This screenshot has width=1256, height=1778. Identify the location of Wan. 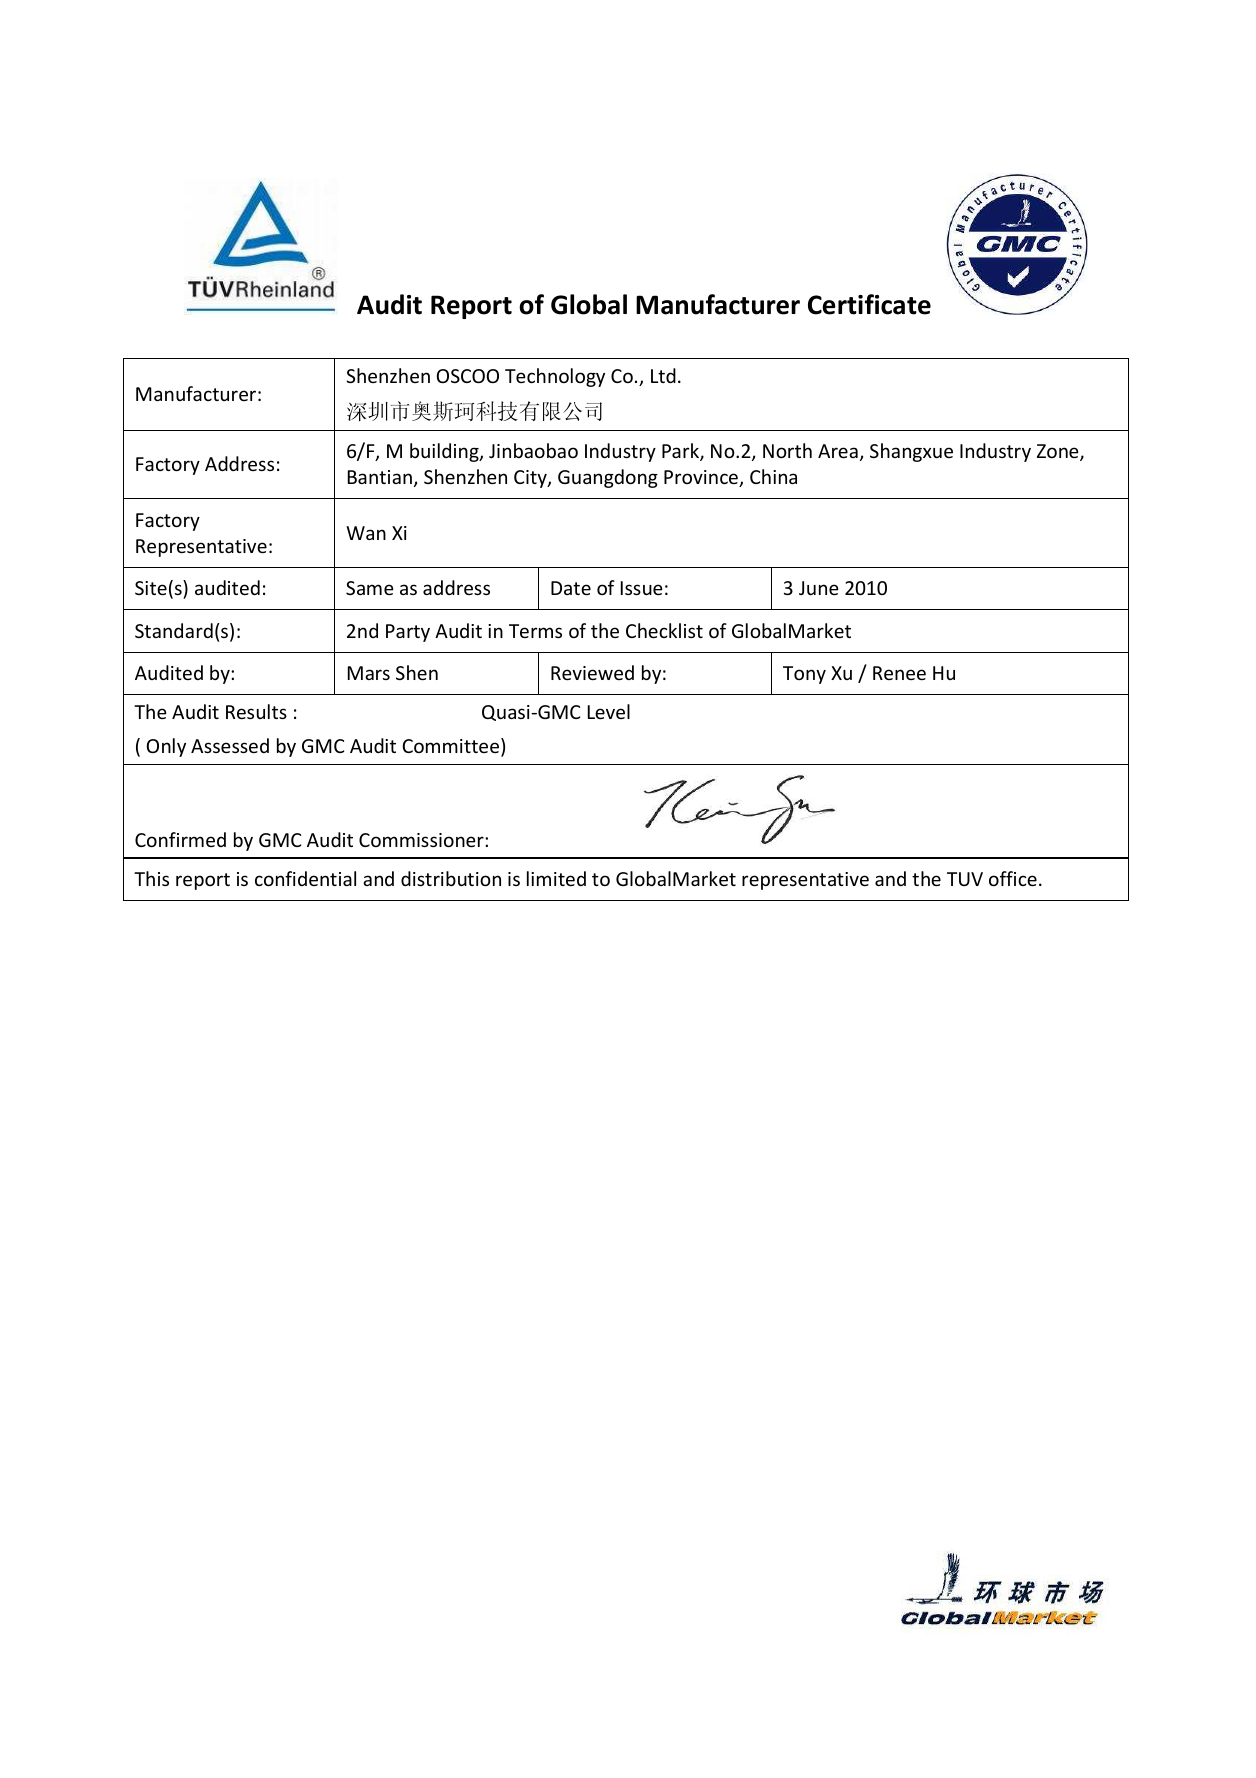
(366, 533).
